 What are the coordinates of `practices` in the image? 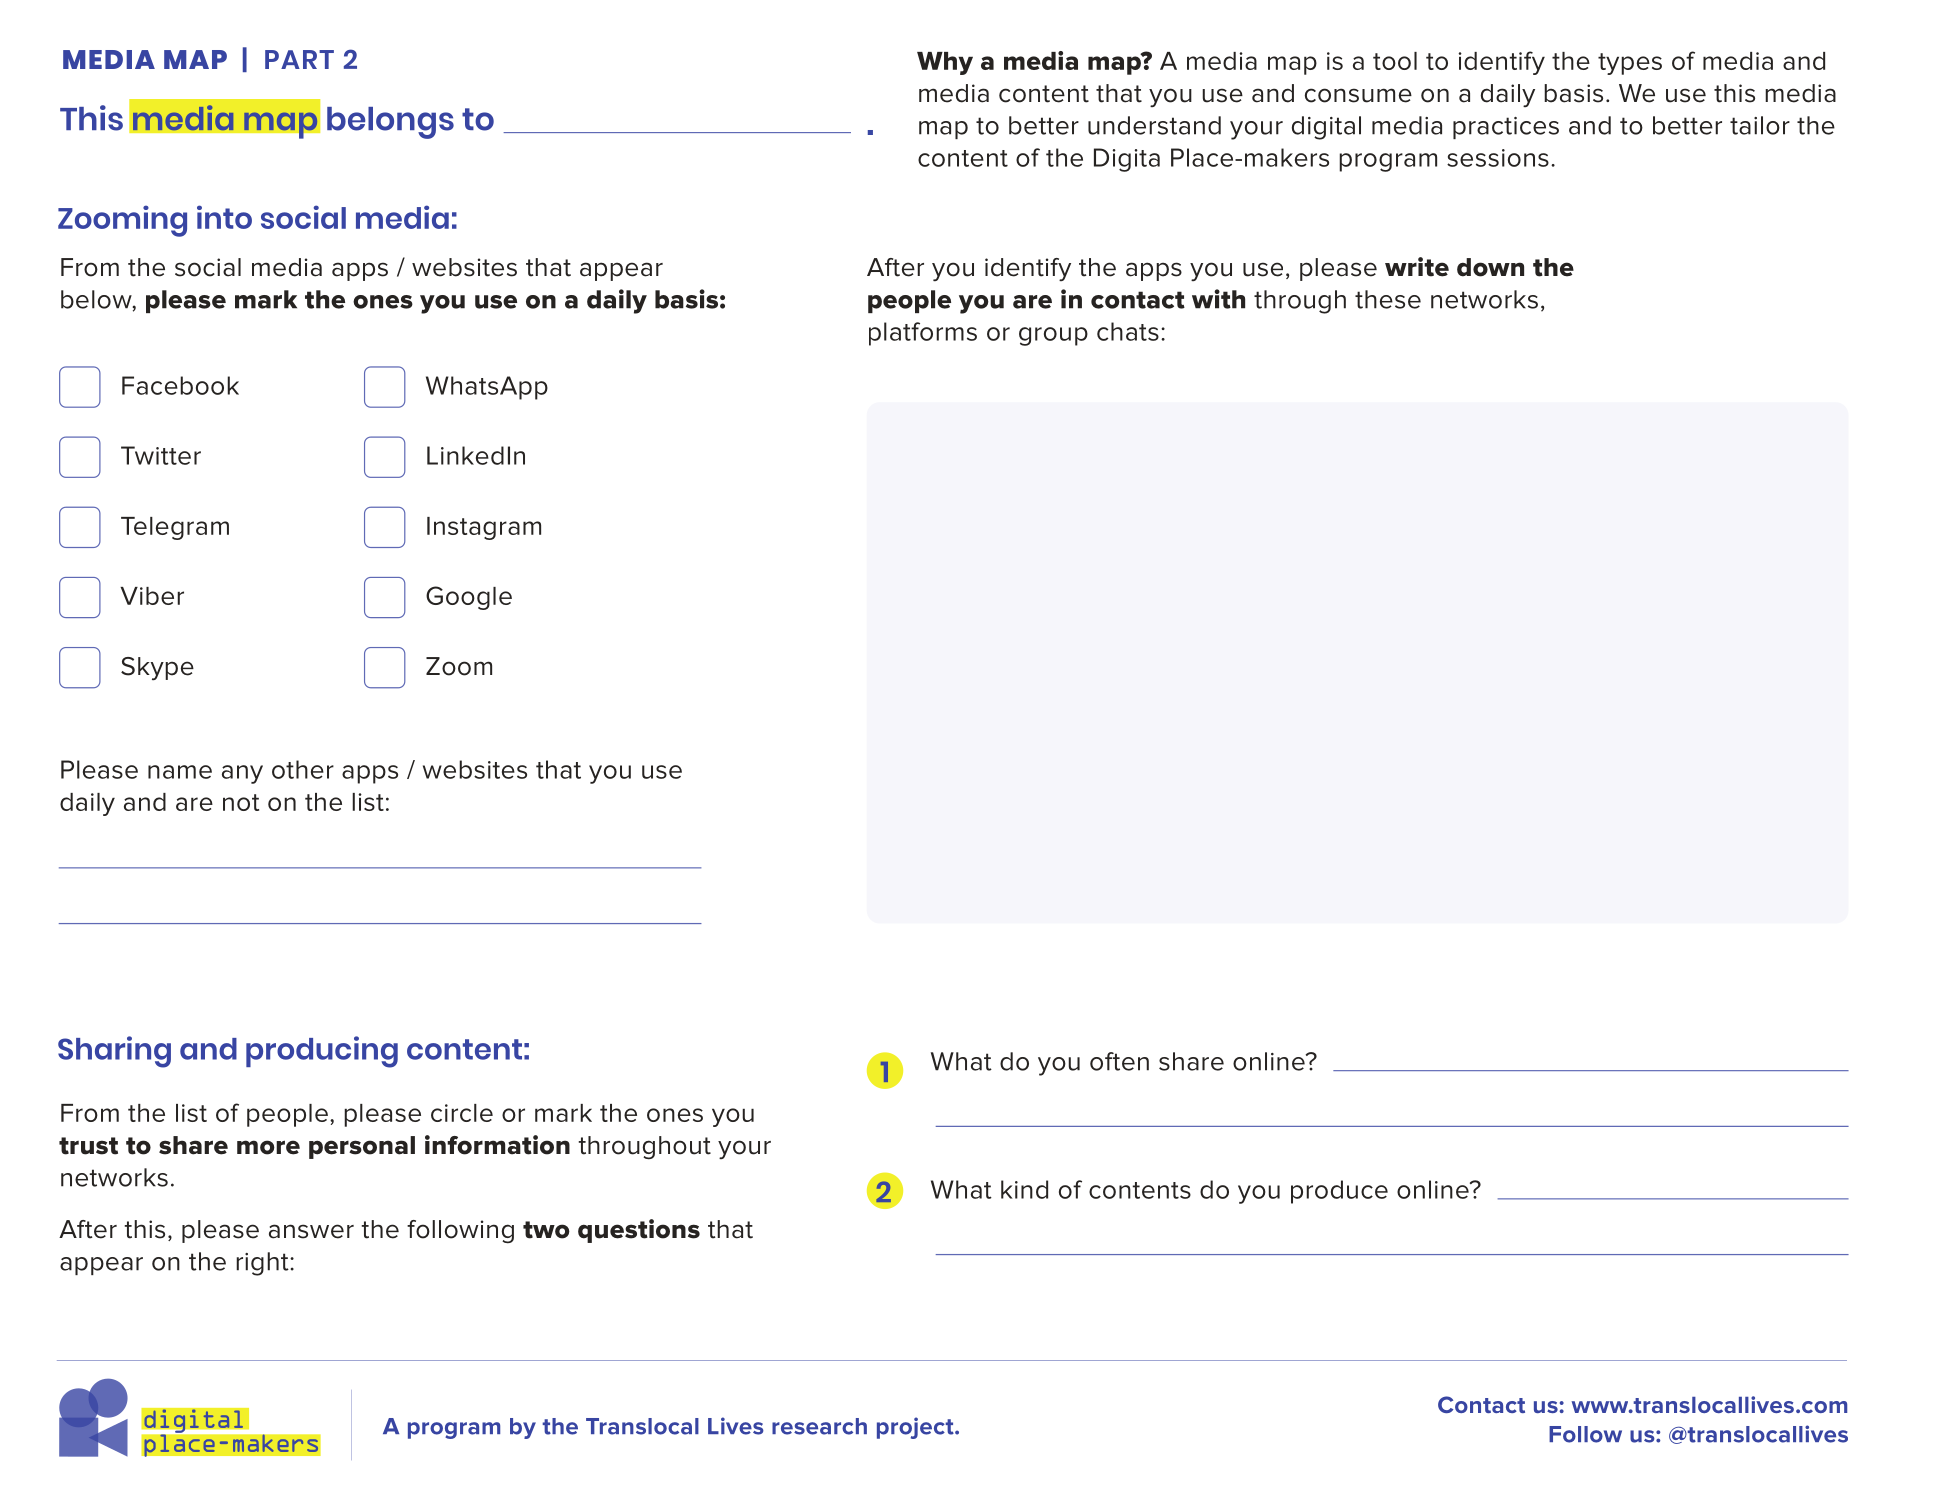 It's located at (1506, 128).
